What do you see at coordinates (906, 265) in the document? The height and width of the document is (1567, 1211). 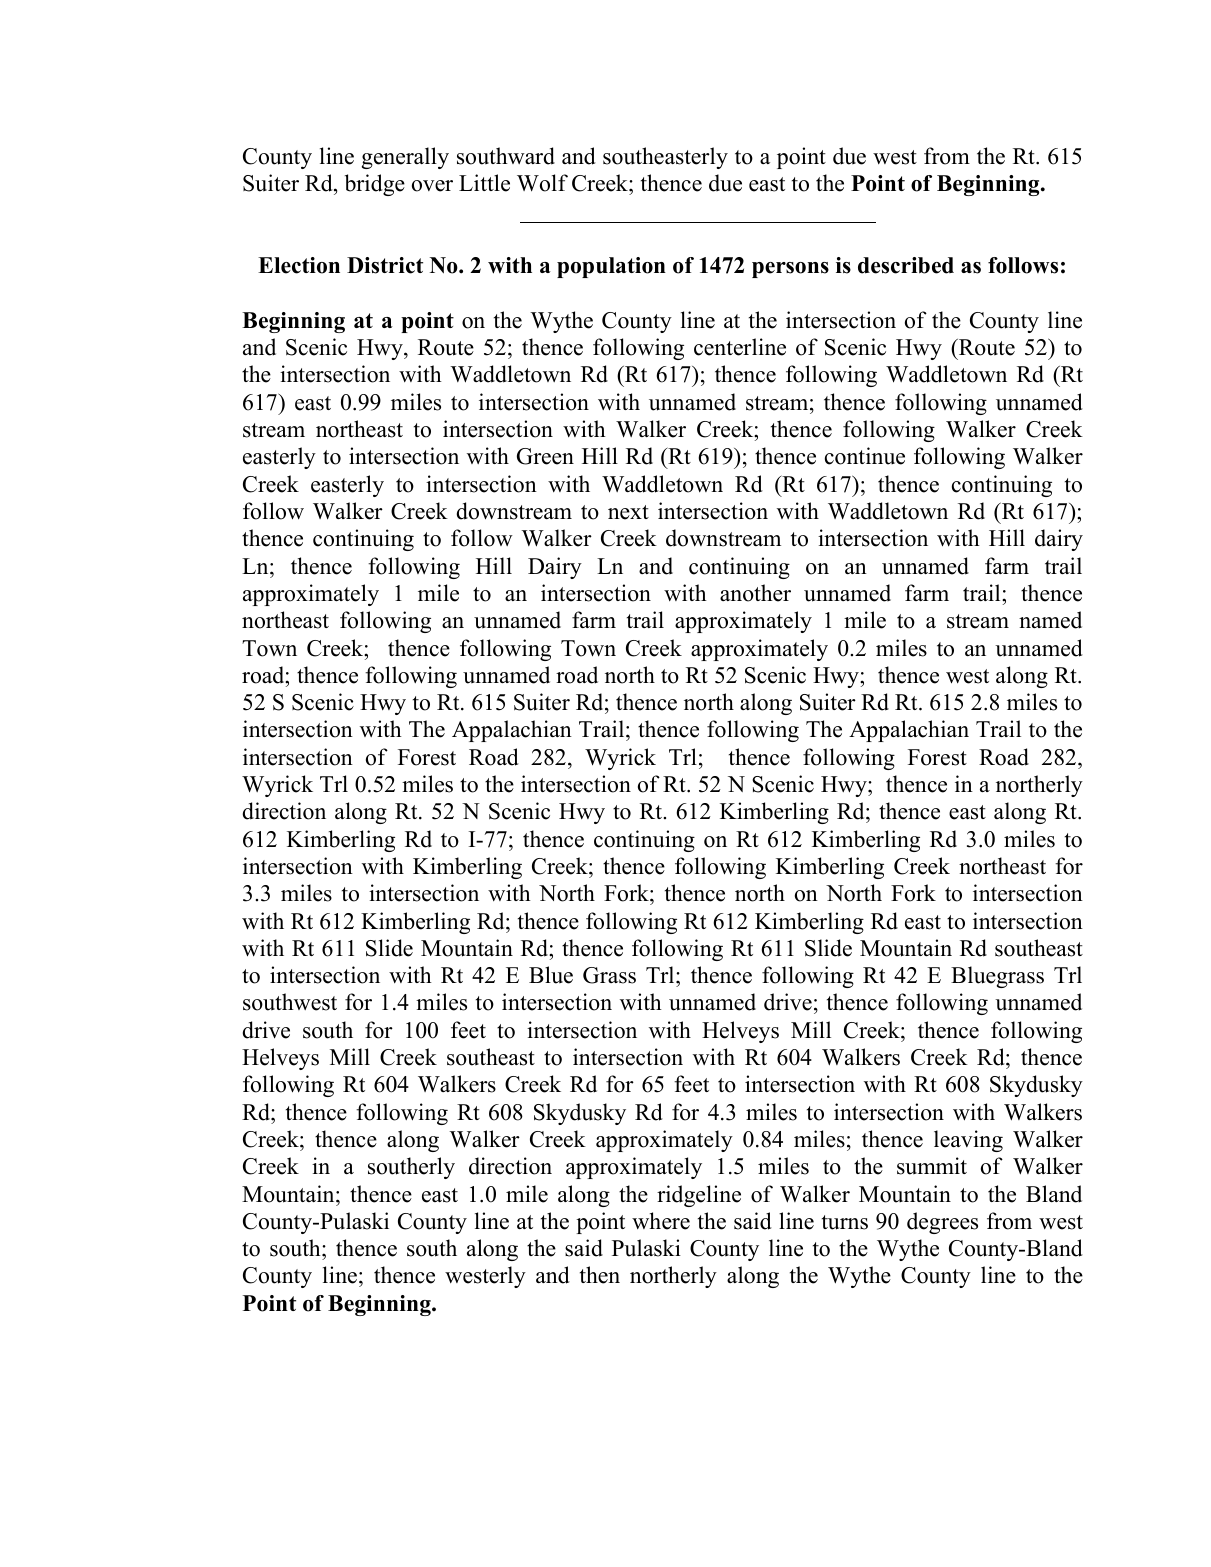 I see `described` at bounding box center [906, 265].
